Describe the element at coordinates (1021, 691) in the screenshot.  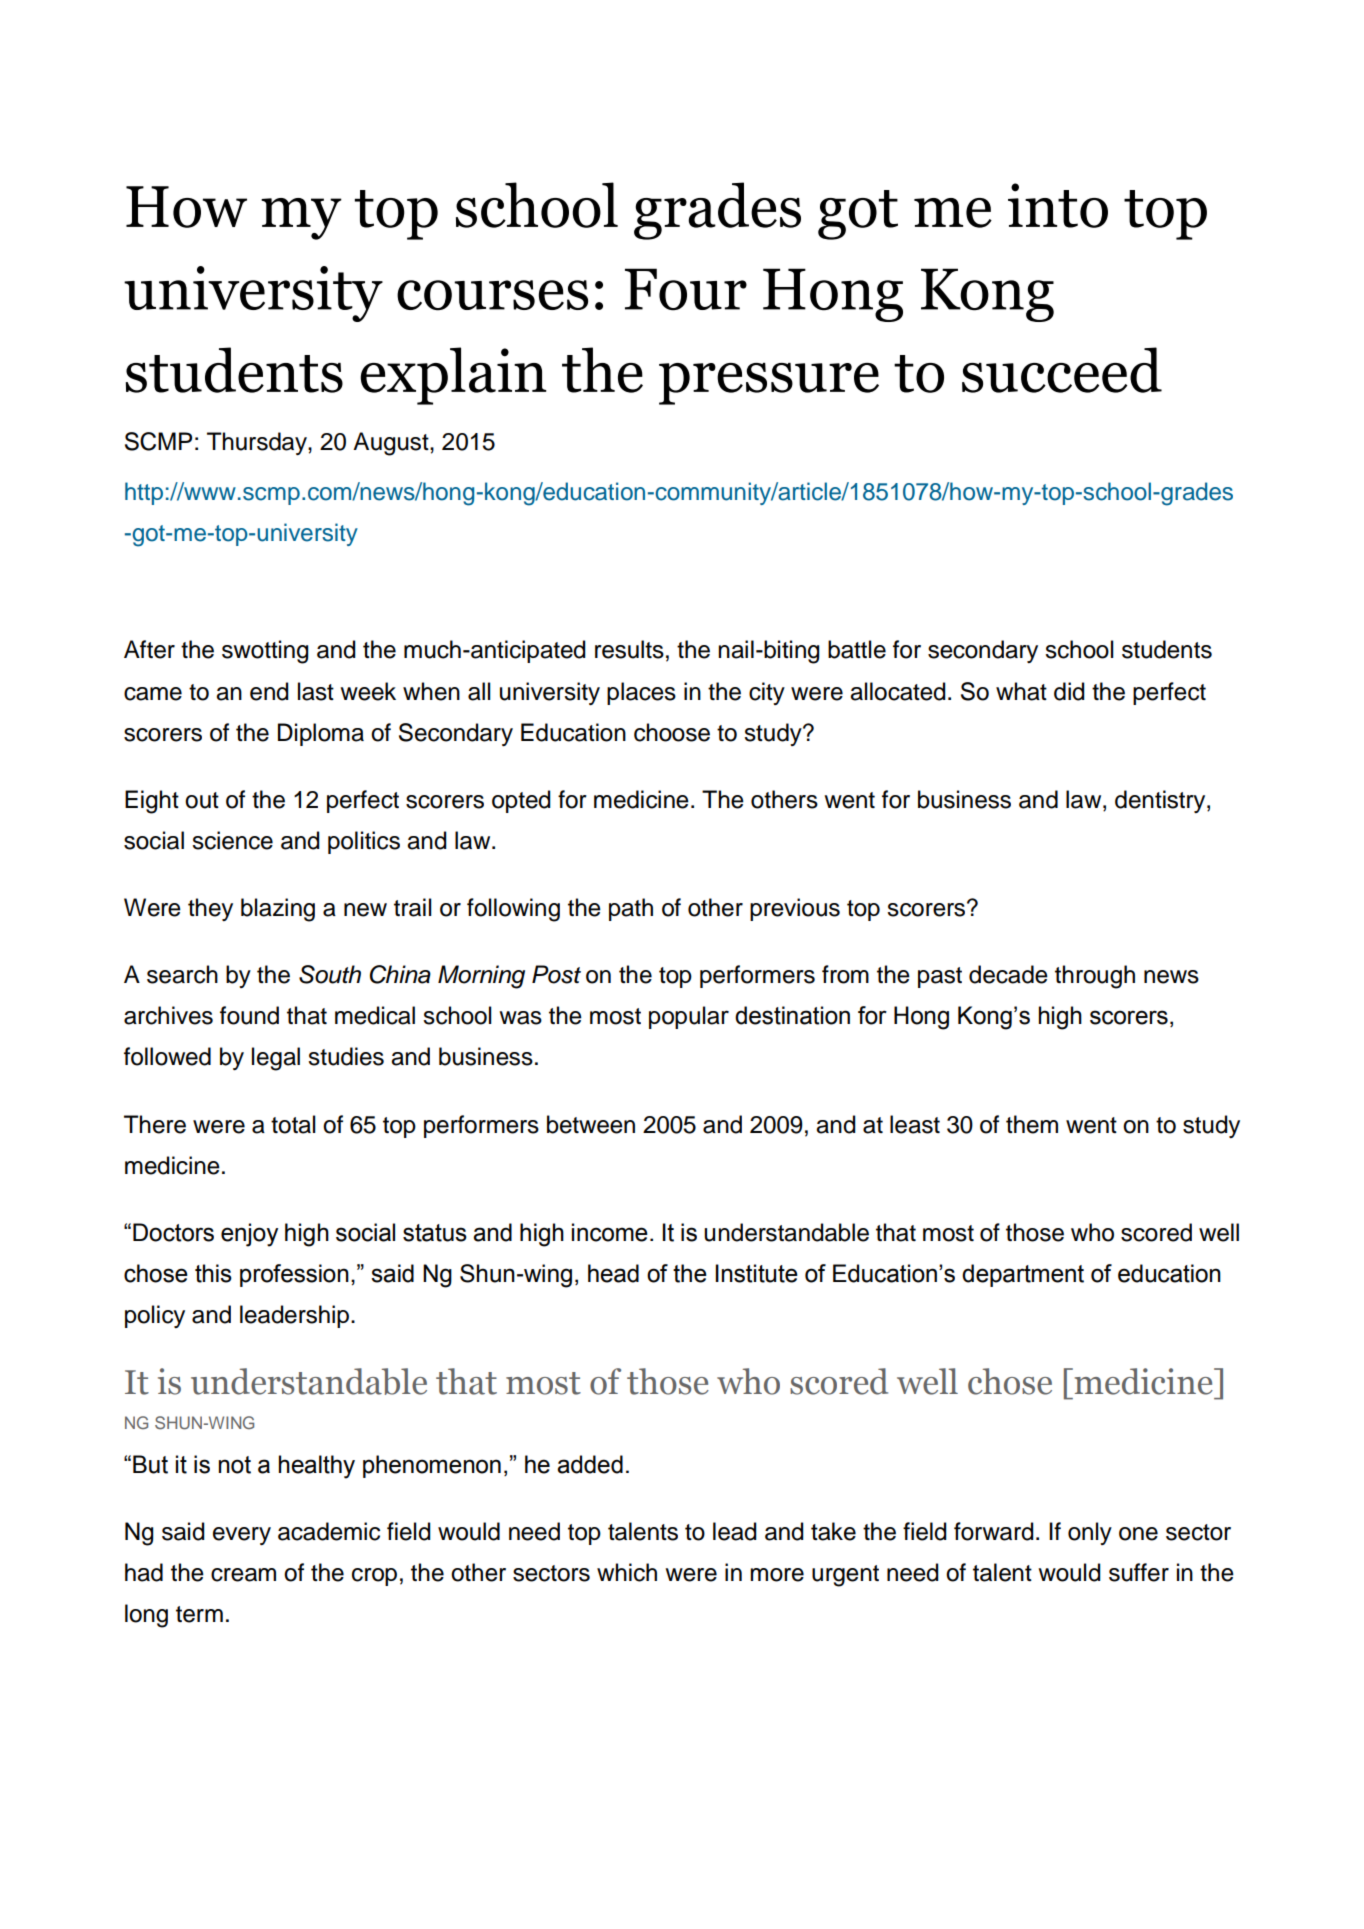
I see `what` at that location.
